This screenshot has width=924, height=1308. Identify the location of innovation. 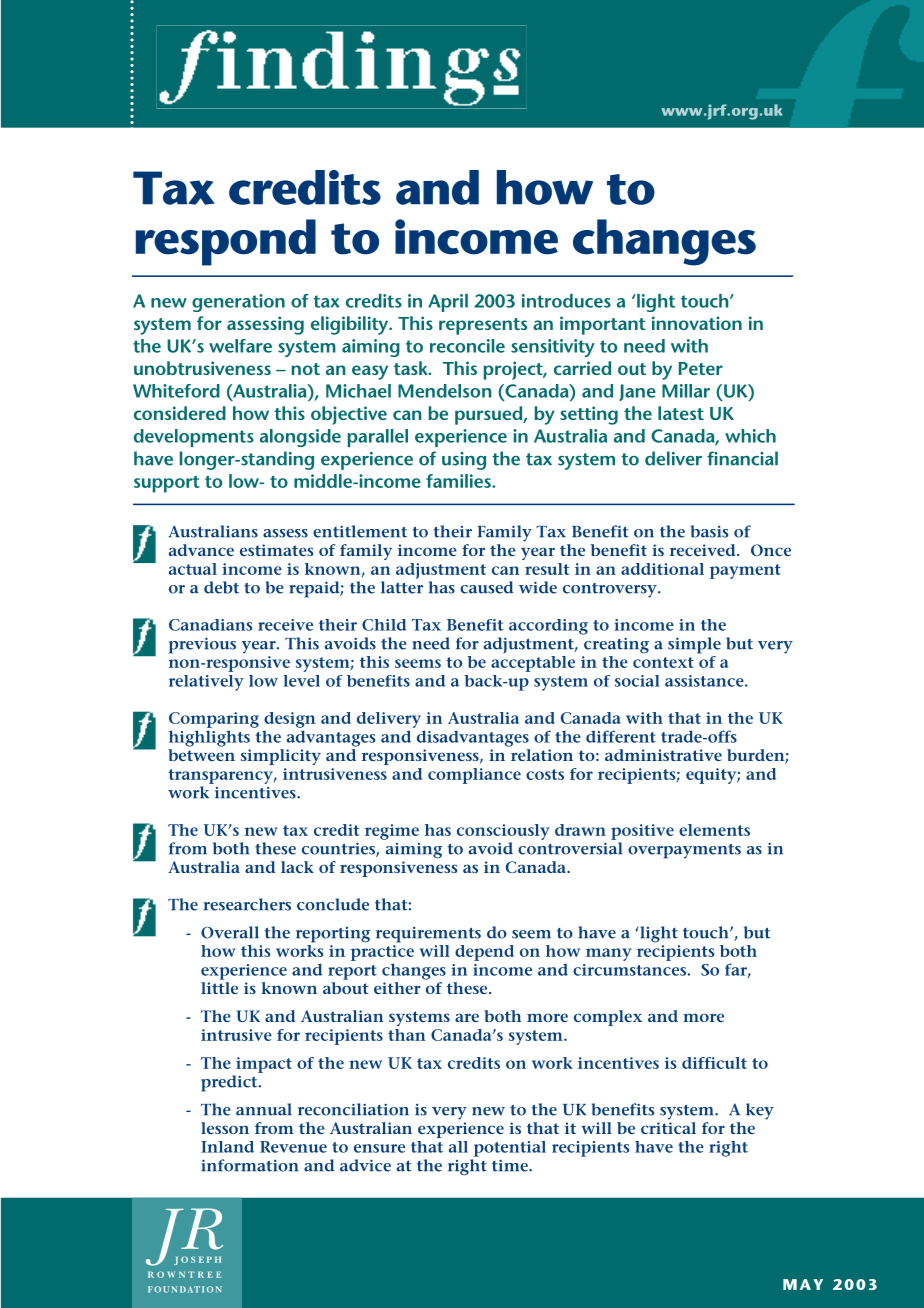
(697, 323).
